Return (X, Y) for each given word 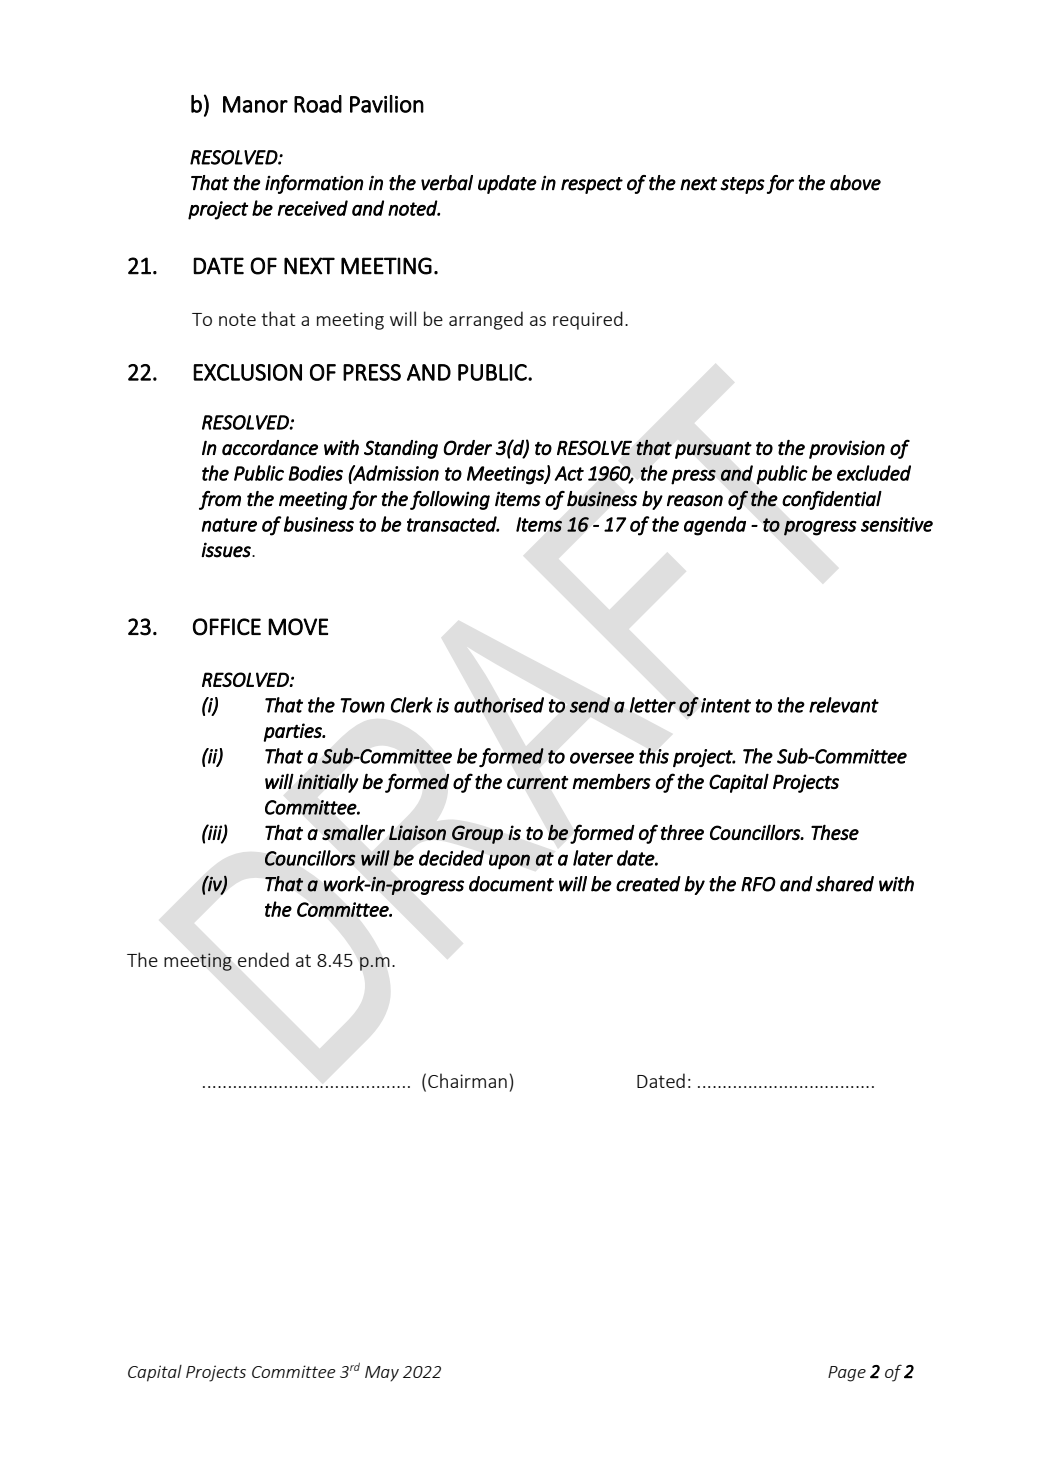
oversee (602, 758)
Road (318, 104)
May (382, 1374)
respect (592, 185)
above (855, 183)
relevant (844, 705)
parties (294, 732)
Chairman (467, 1080)
